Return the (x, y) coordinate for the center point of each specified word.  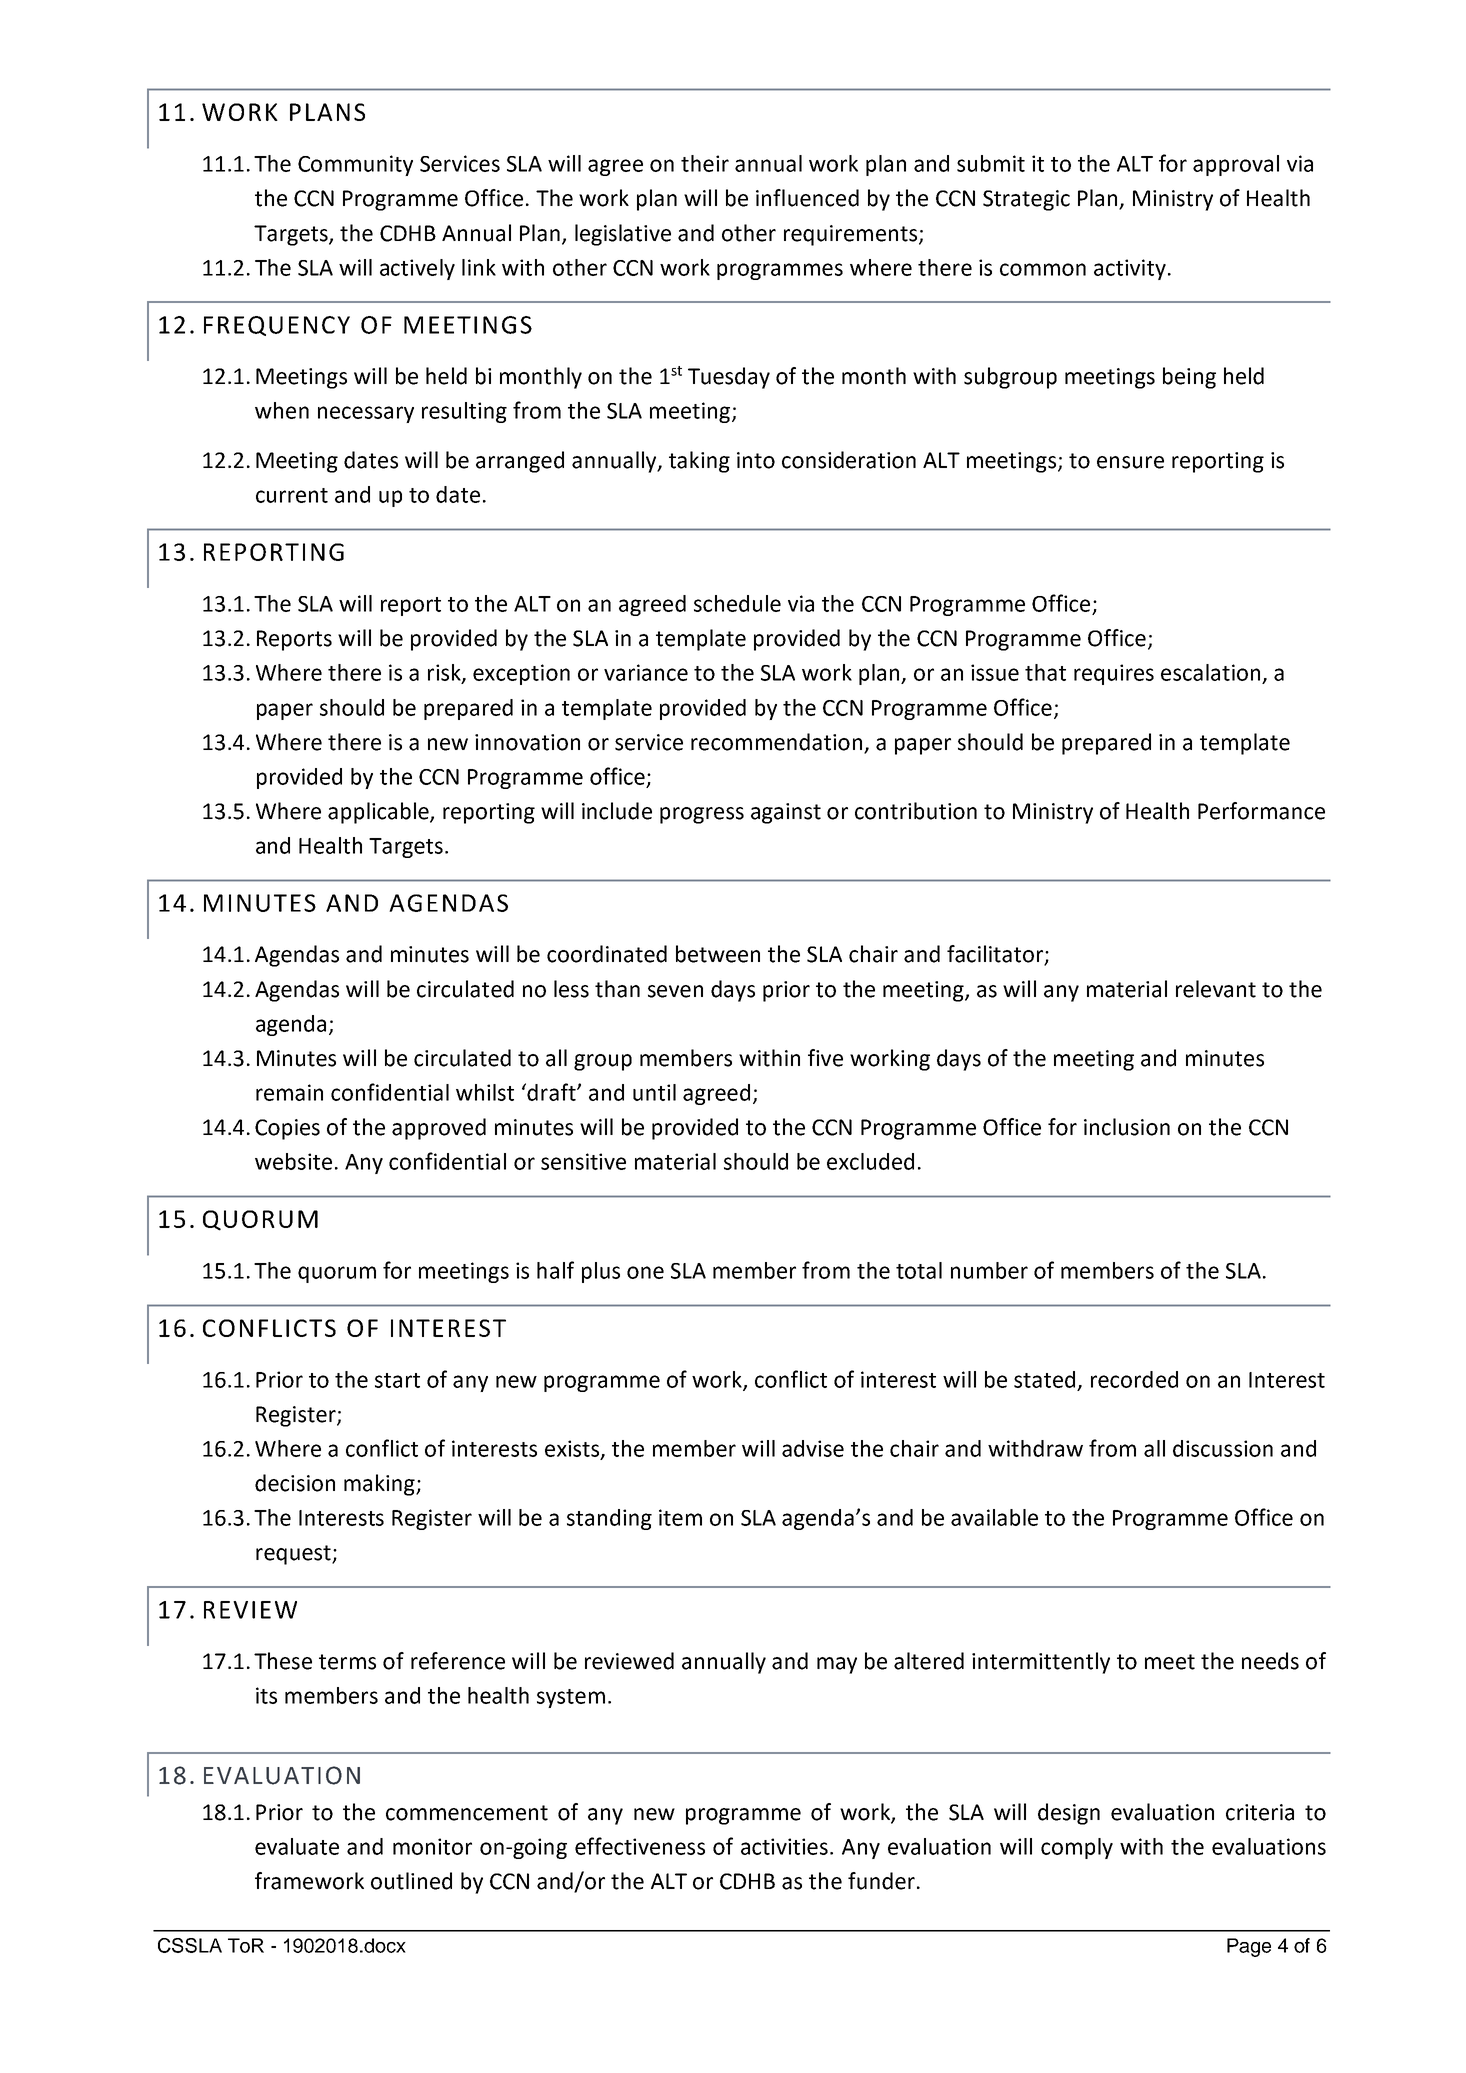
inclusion (1127, 1127)
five (825, 1058)
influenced (807, 198)
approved (439, 1129)
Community (355, 165)
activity (1130, 269)
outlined (411, 1881)
